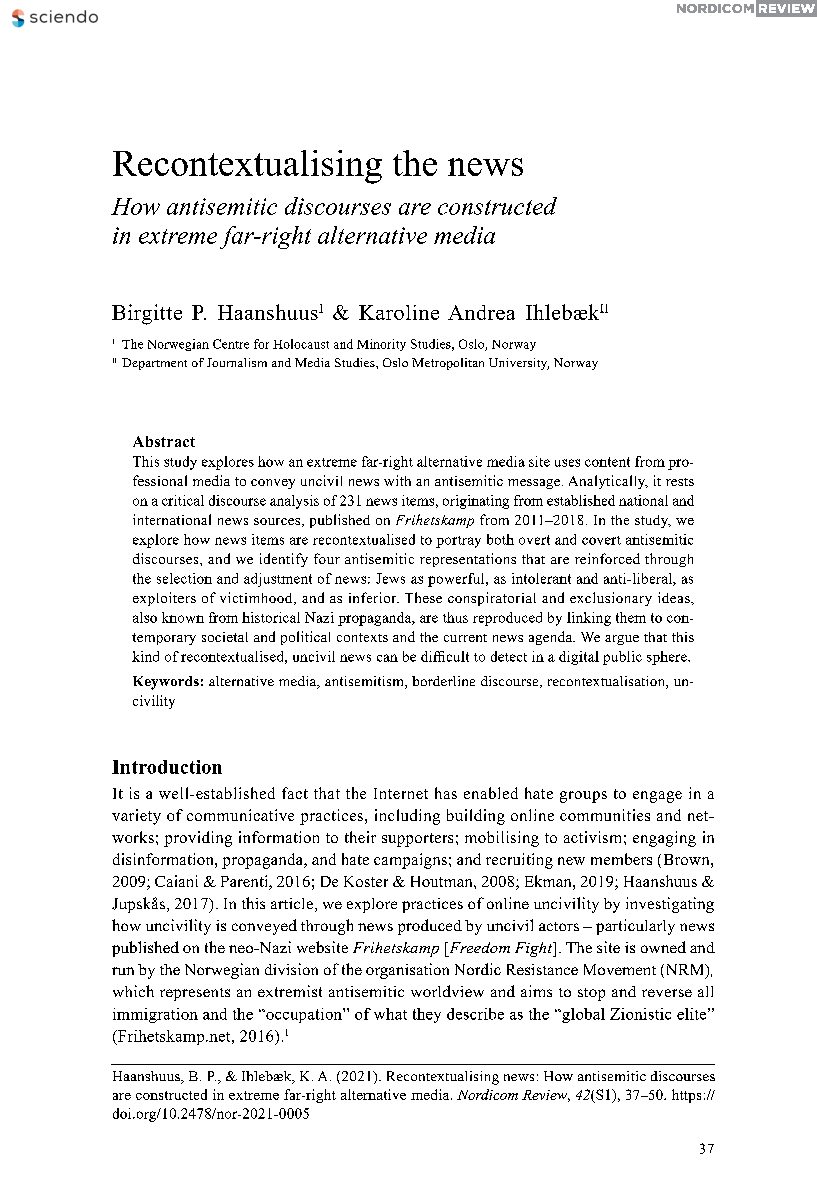 This screenshot has height=1202, width=817. I want to click on immigration, so click(155, 1015).
